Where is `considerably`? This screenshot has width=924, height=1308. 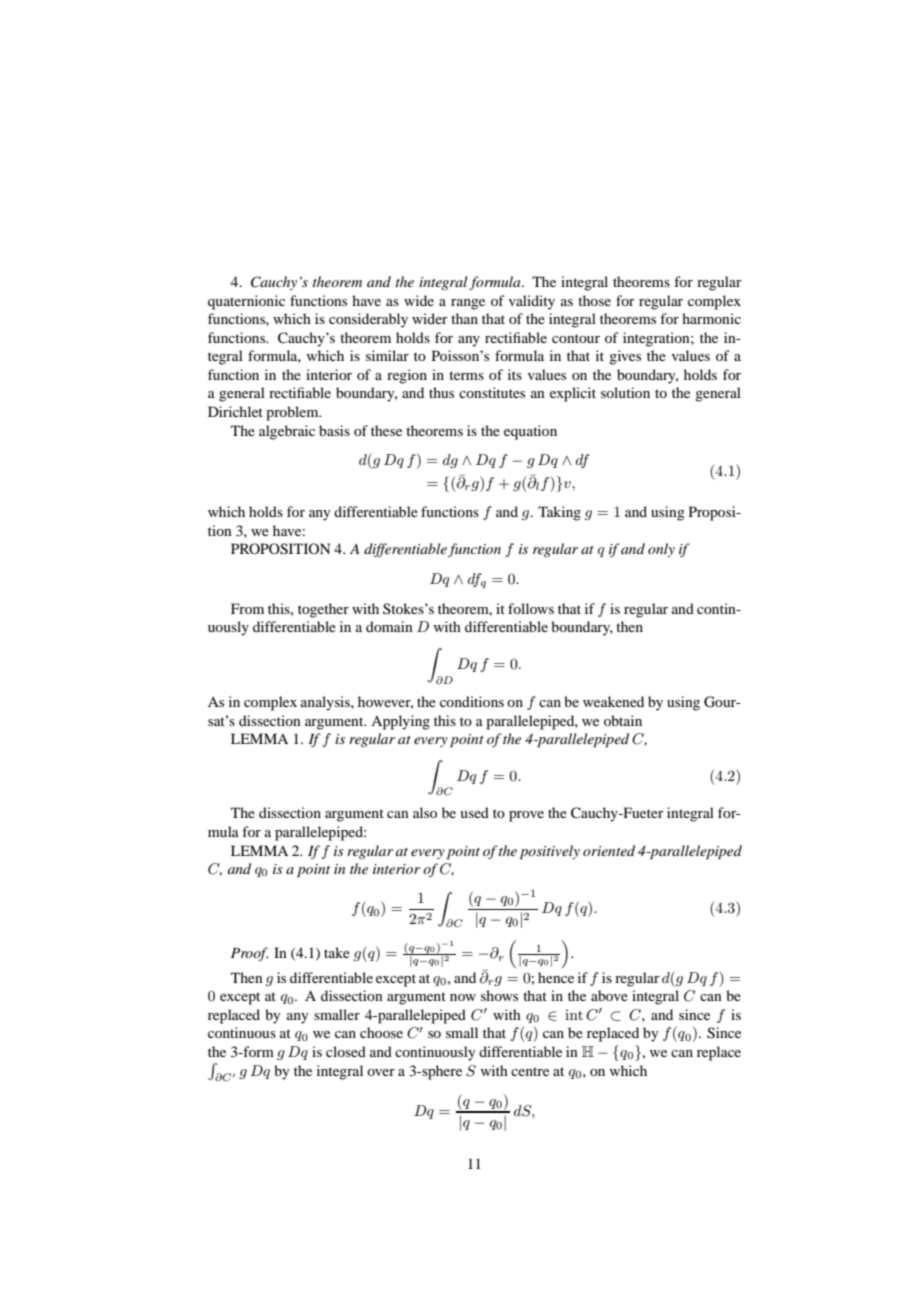 considerably is located at coordinates (368, 320).
